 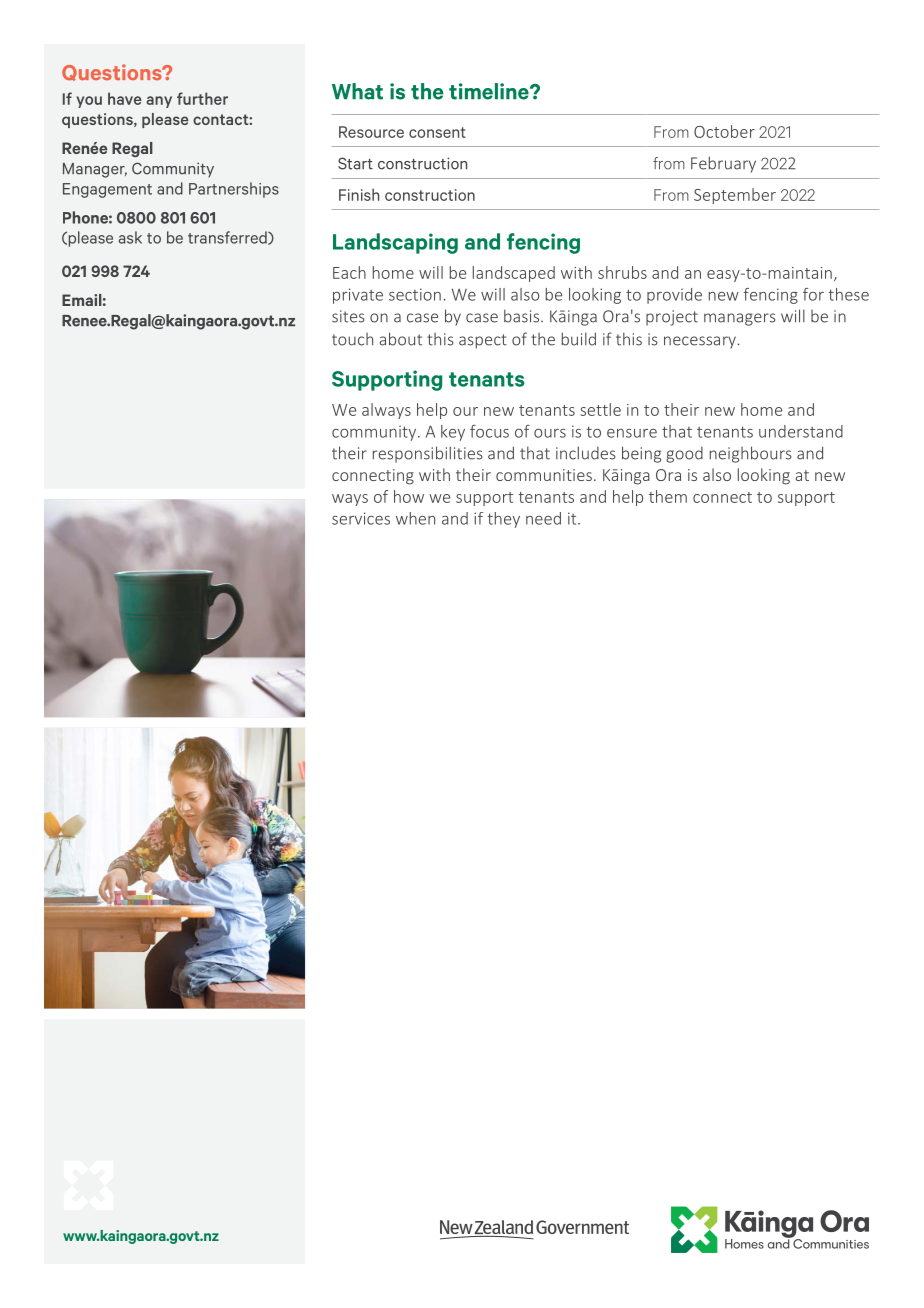 What do you see at coordinates (668, 496) in the screenshot?
I see `them` at bounding box center [668, 496].
